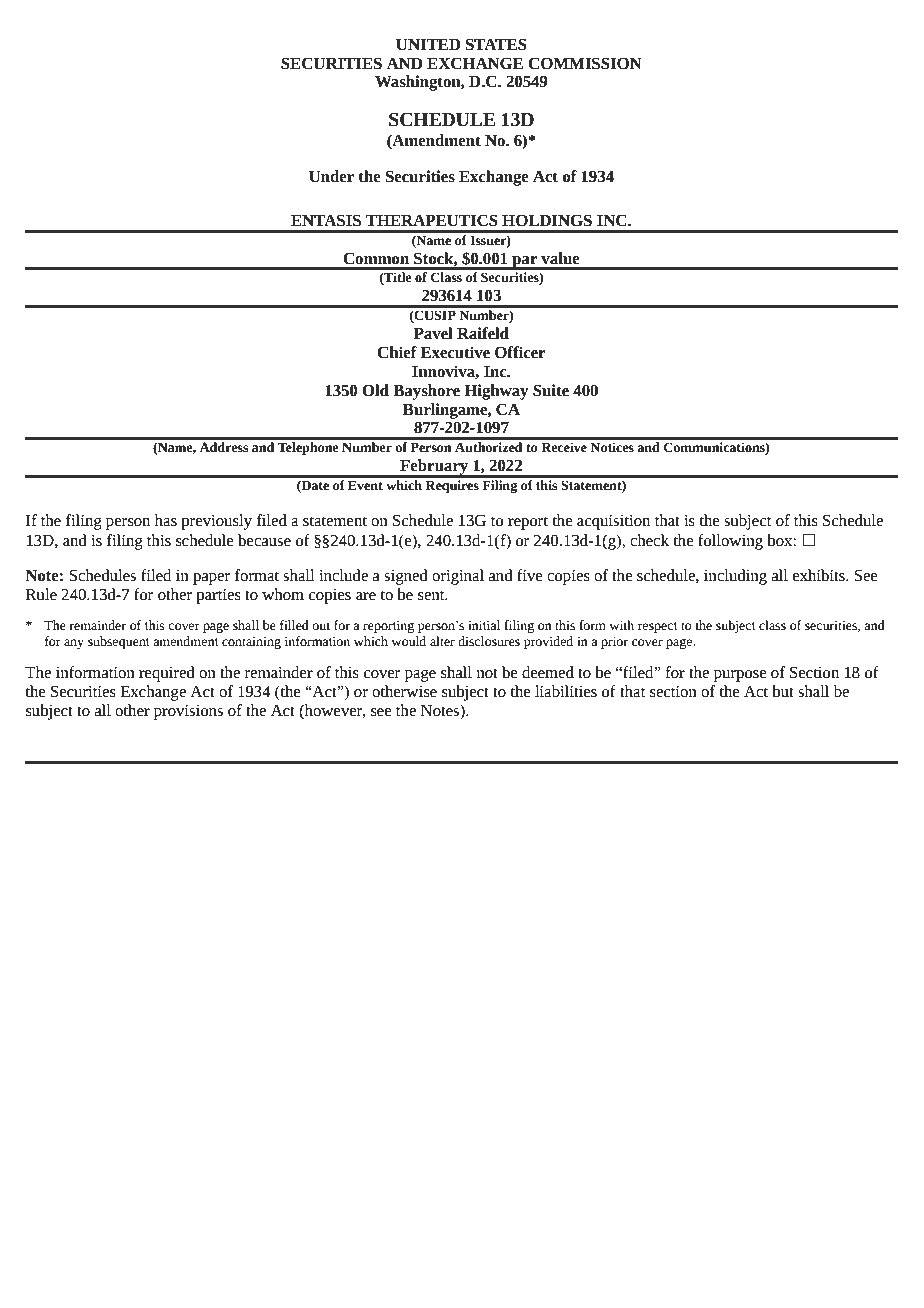  Describe the element at coordinates (428, 45) in the image. I see `UNITED` at that location.
